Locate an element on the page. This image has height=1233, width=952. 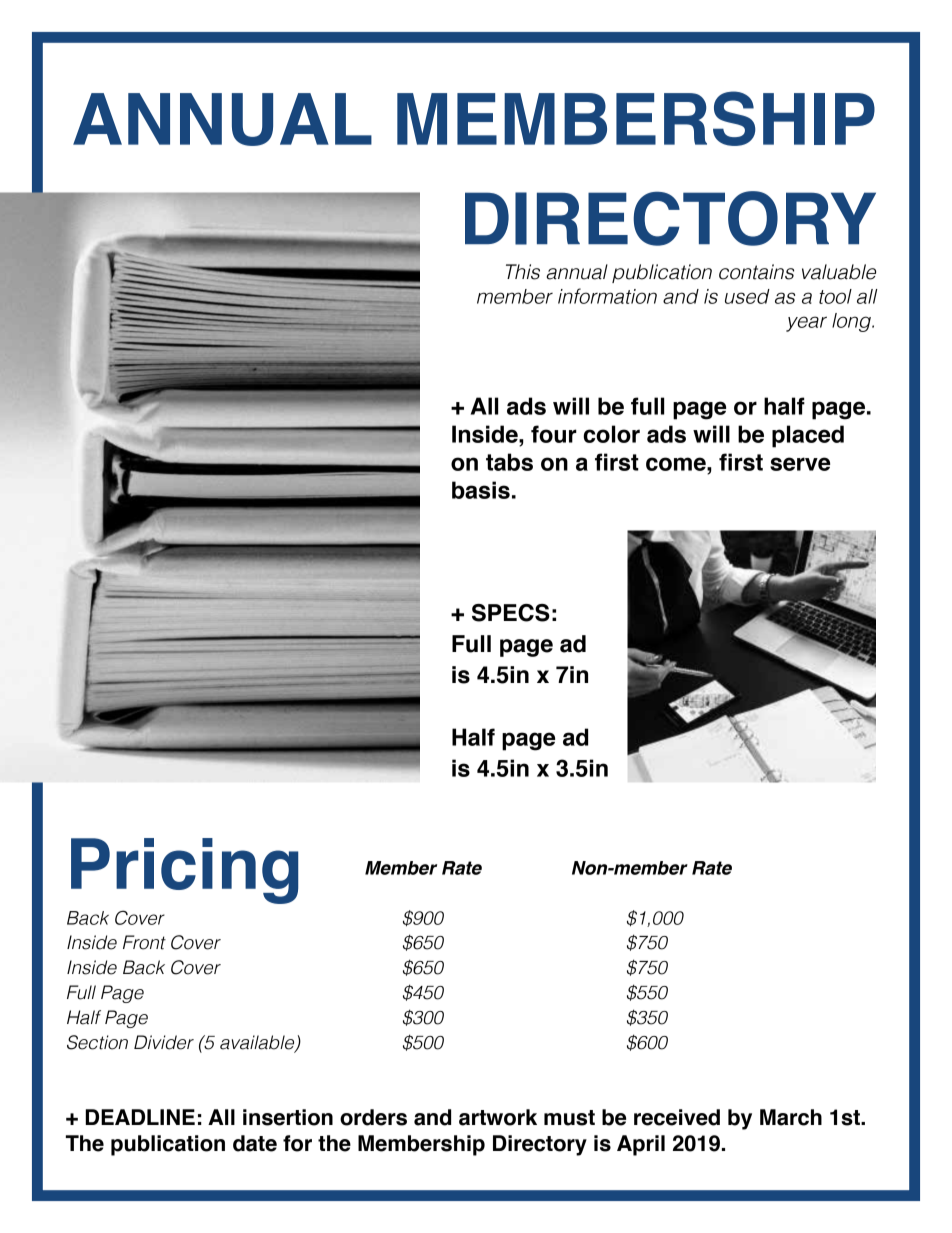
serve is located at coordinates (800, 464).
